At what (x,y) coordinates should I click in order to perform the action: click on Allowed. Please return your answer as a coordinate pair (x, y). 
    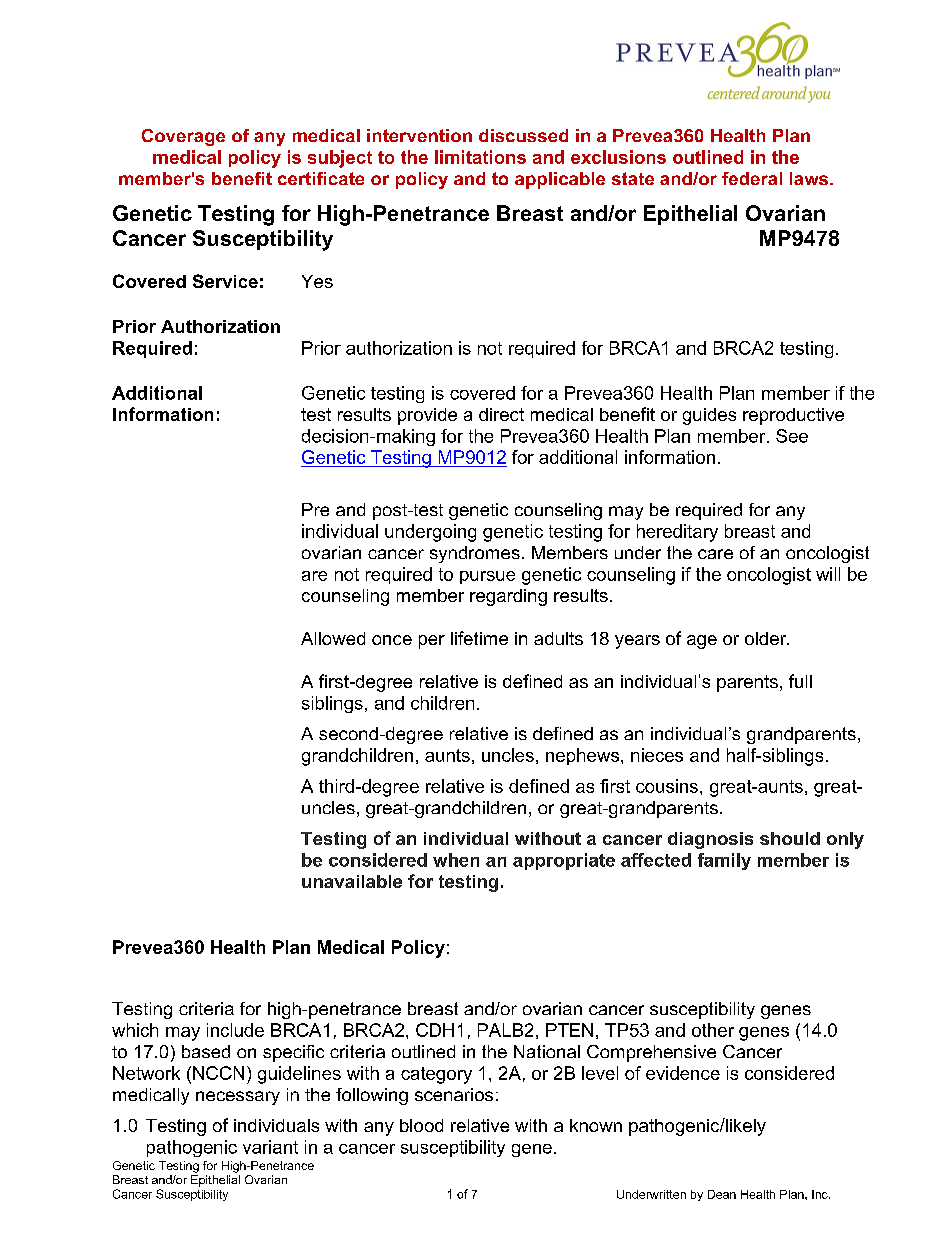
    Looking at the image, I should click on (333, 638).
